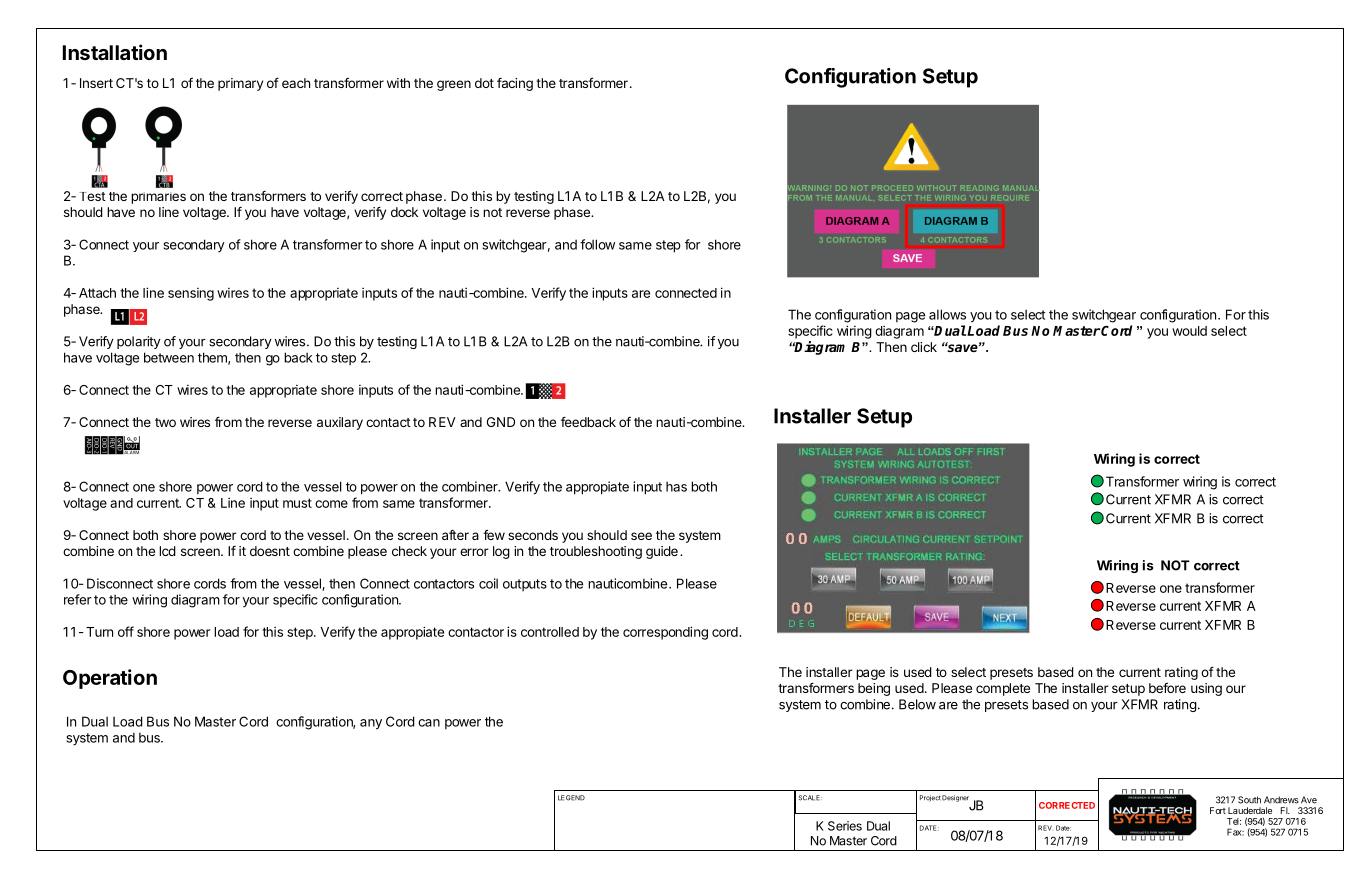 This screenshot has height=887, width=1372. What do you see at coordinates (484, 83) in the screenshot?
I see `dot` at bounding box center [484, 83].
